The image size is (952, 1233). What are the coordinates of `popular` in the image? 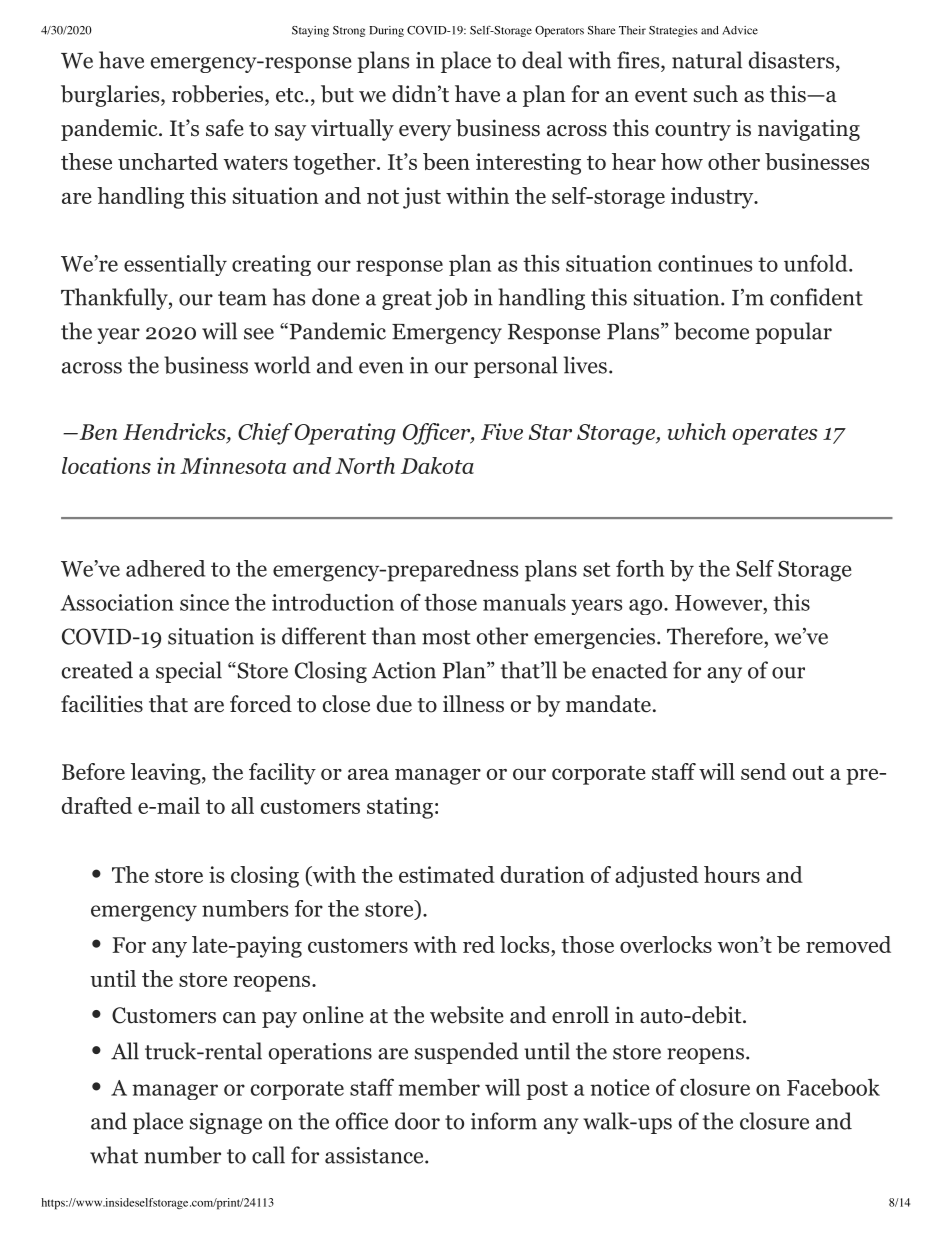 It's located at (793, 333).
